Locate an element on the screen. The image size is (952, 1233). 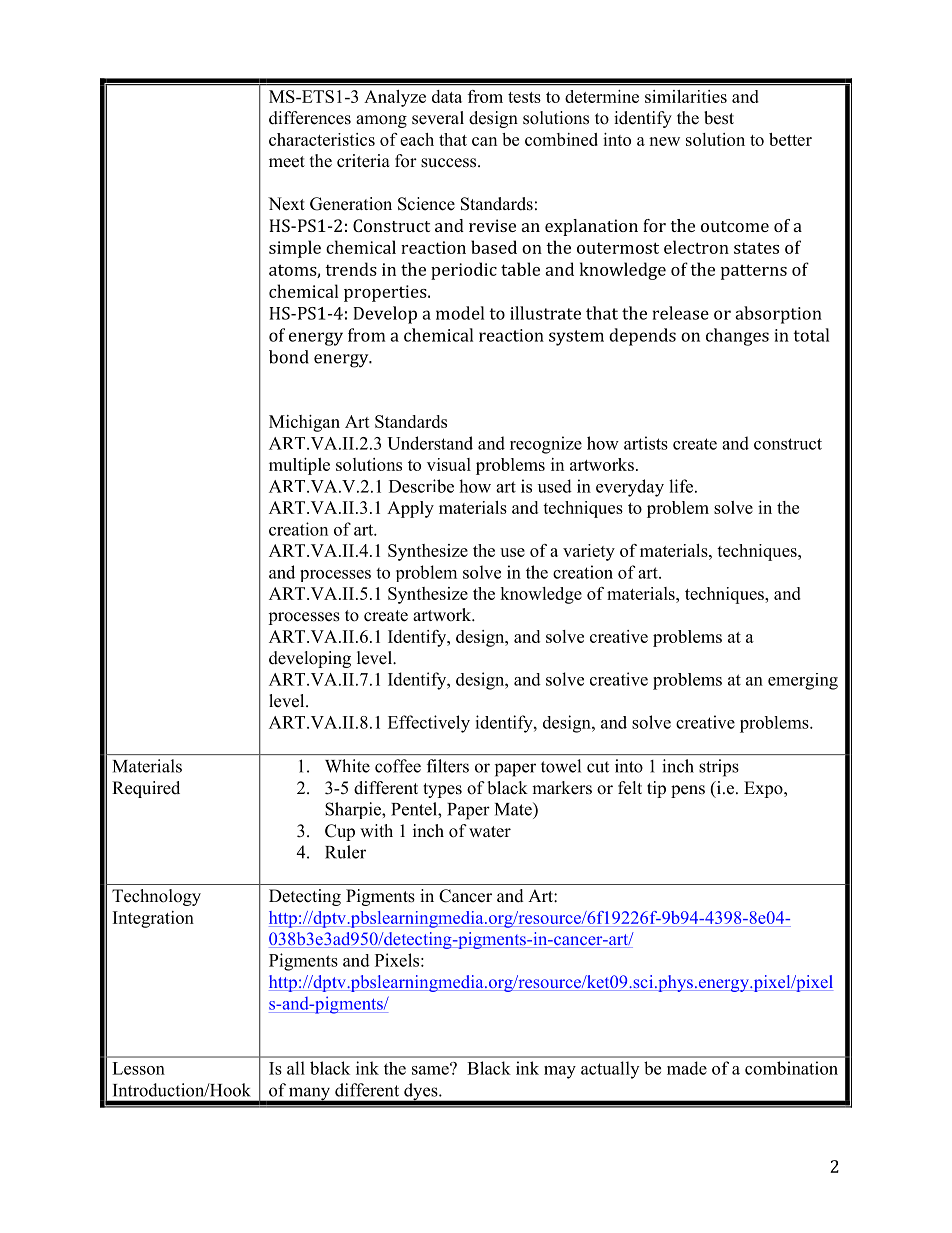
several is located at coordinates (438, 118).
